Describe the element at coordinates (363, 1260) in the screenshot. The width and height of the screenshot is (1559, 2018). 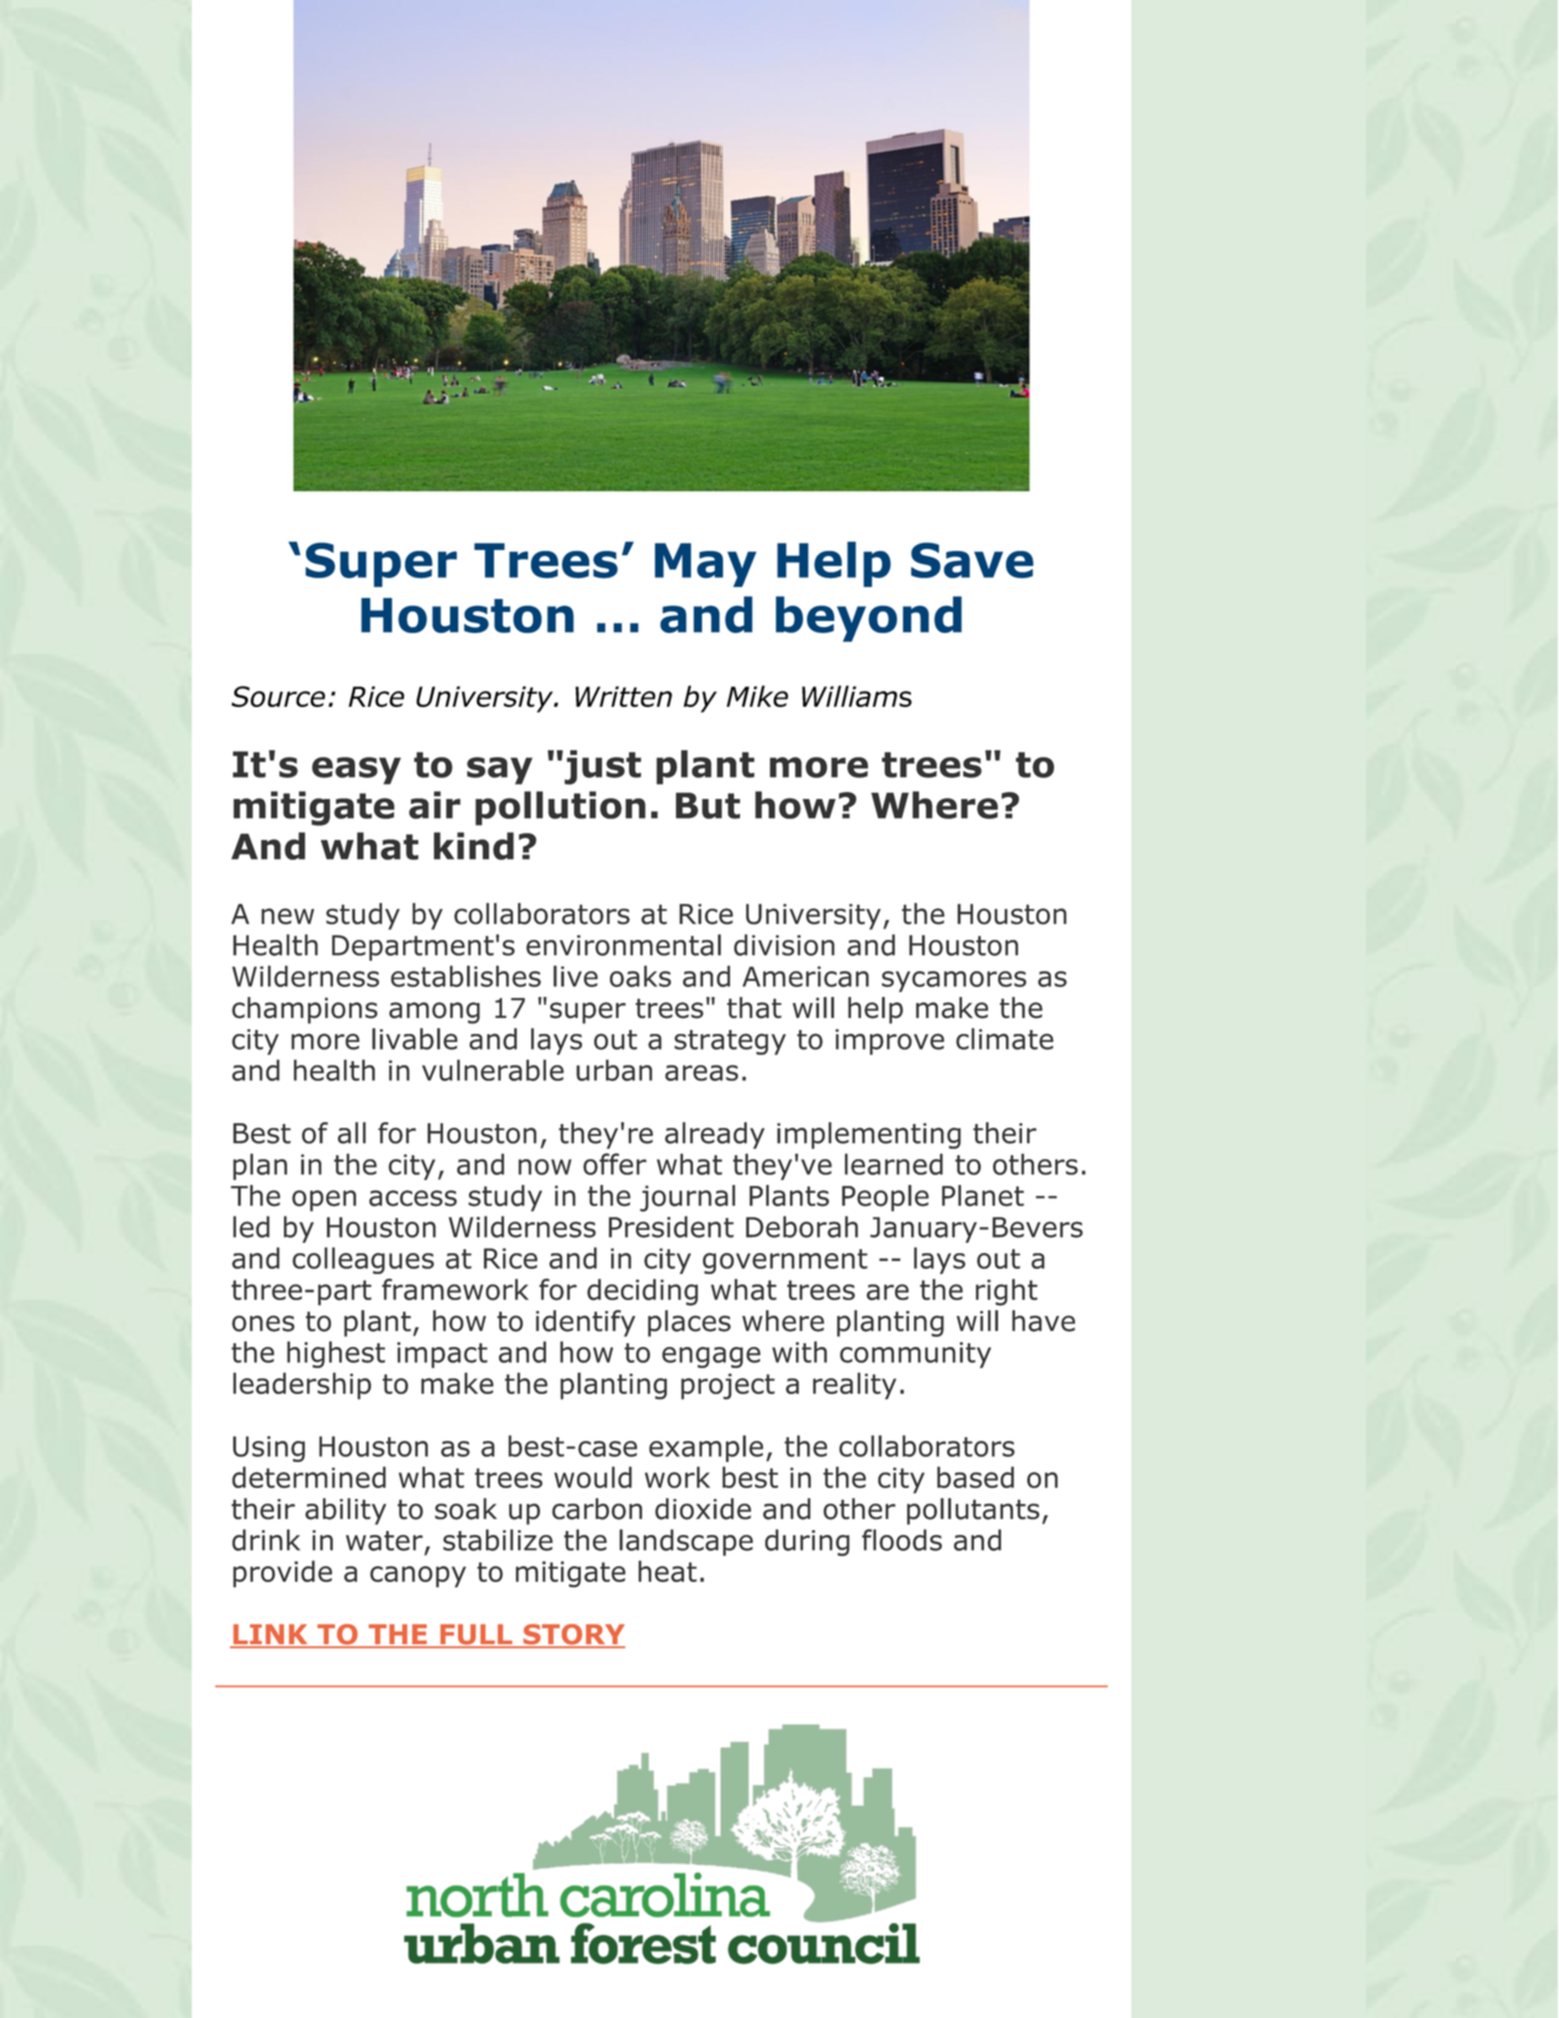
I see `colleagues` at that location.
